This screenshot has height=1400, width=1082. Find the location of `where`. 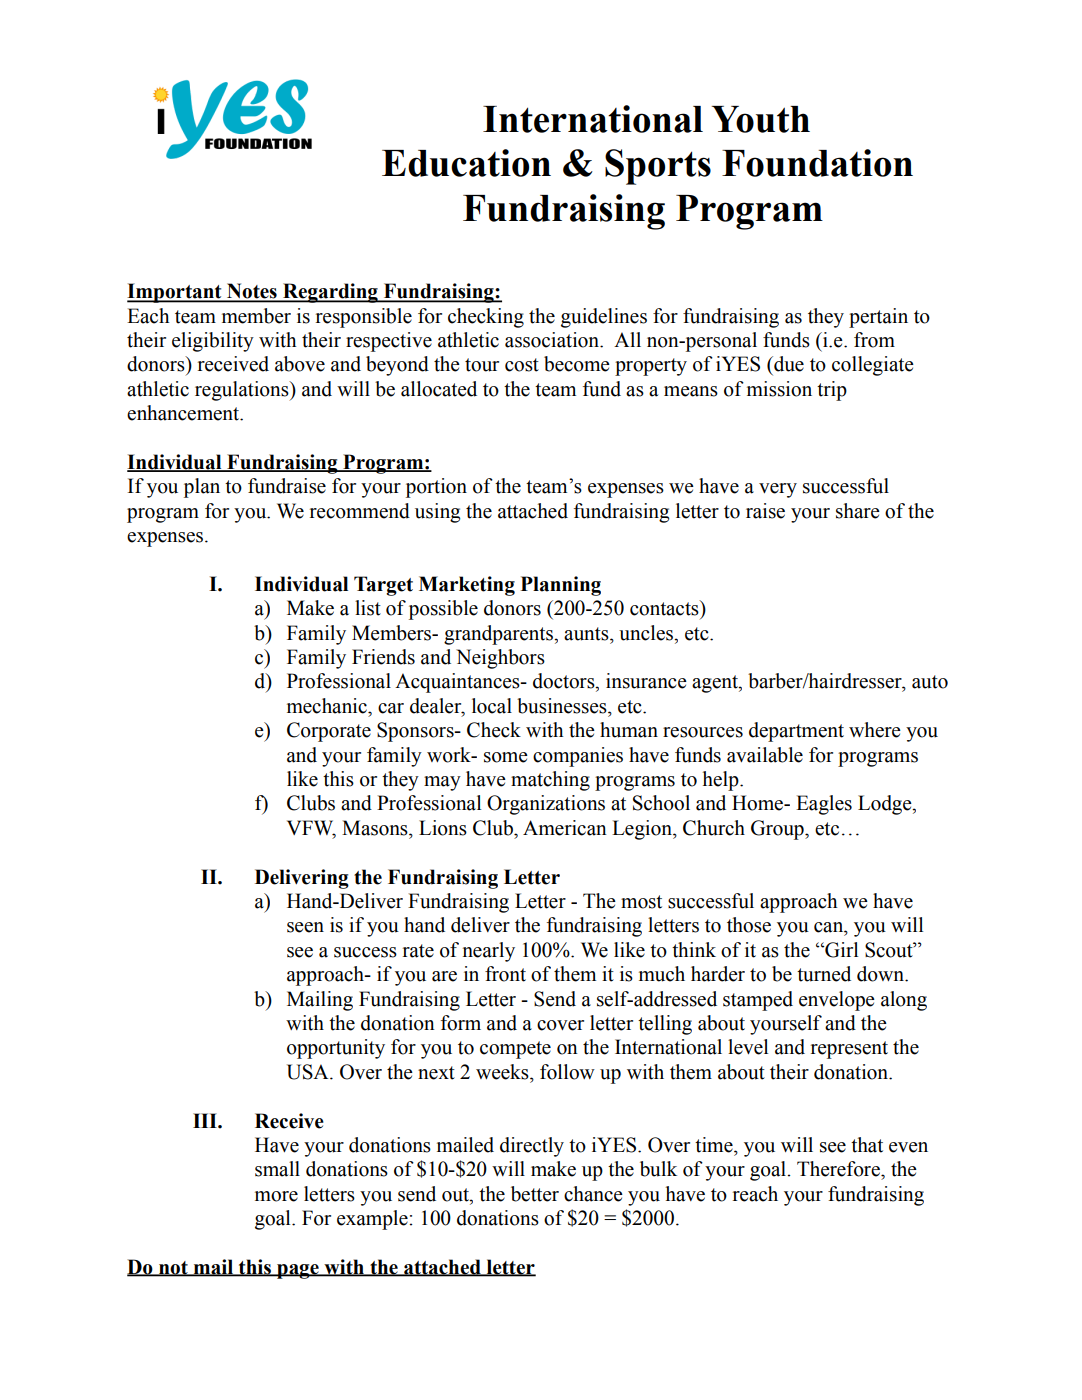

where is located at coordinates (875, 730).
